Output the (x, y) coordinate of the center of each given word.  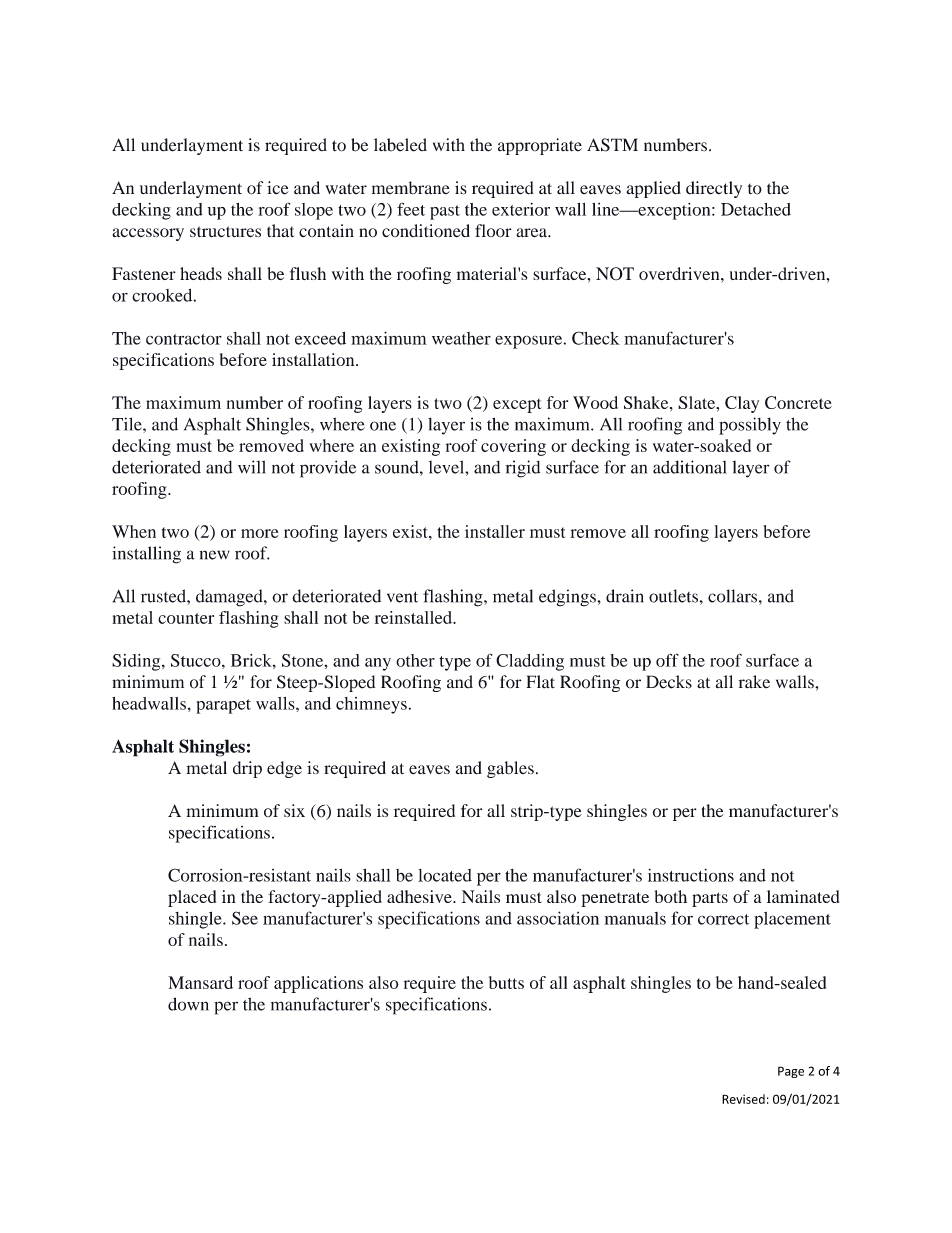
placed (192, 898)
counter (186, 618)
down (188, 1004)
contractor (184, 339)
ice (278, 188)
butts (506, 982)
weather (461, 338)
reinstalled (415, 617)
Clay (742, 404)
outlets (673, 596)
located (445, 875)
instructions (691, 875)
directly (714, 189)
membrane (411, 188)
